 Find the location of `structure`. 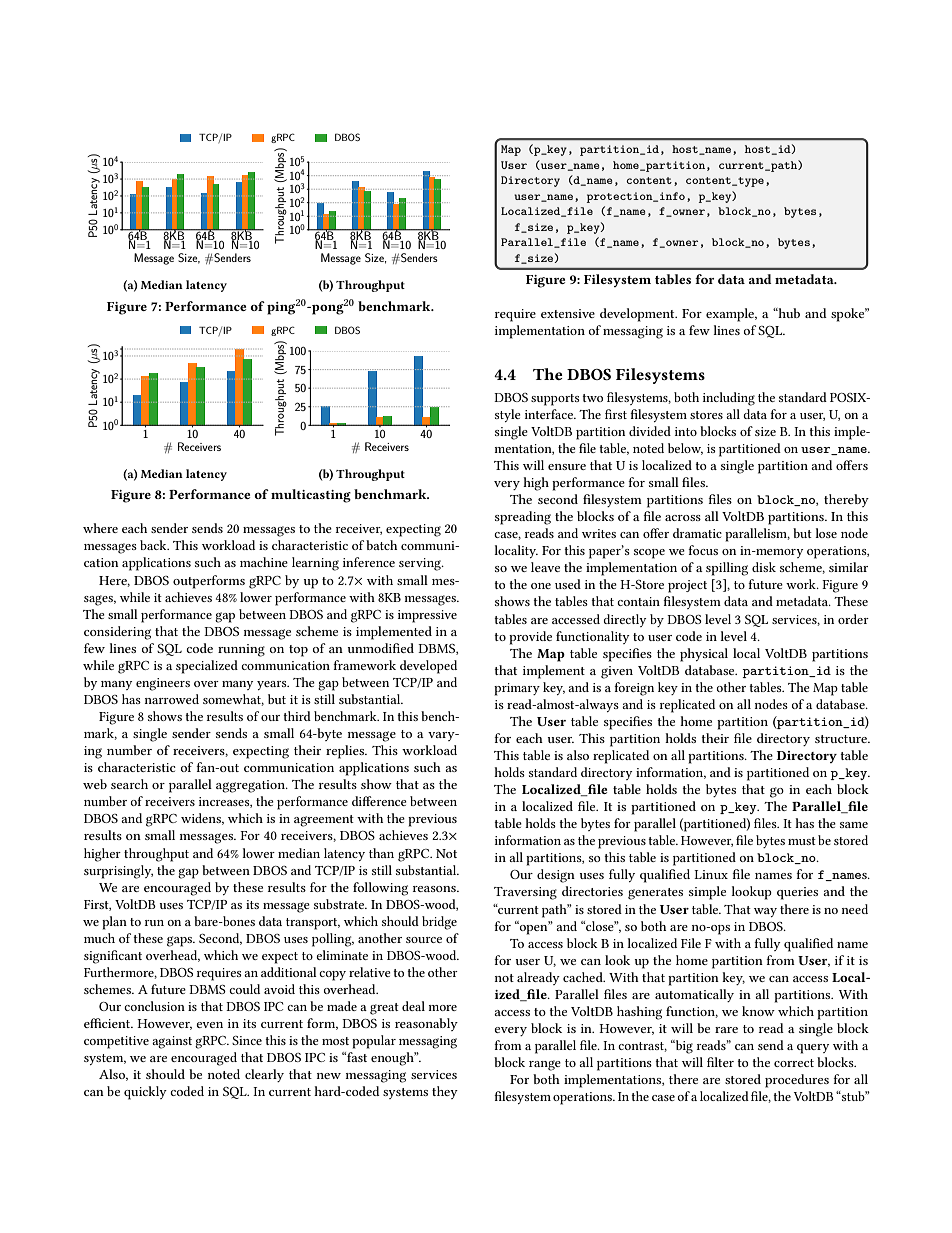

structure is located at coordinates (842, 739).
